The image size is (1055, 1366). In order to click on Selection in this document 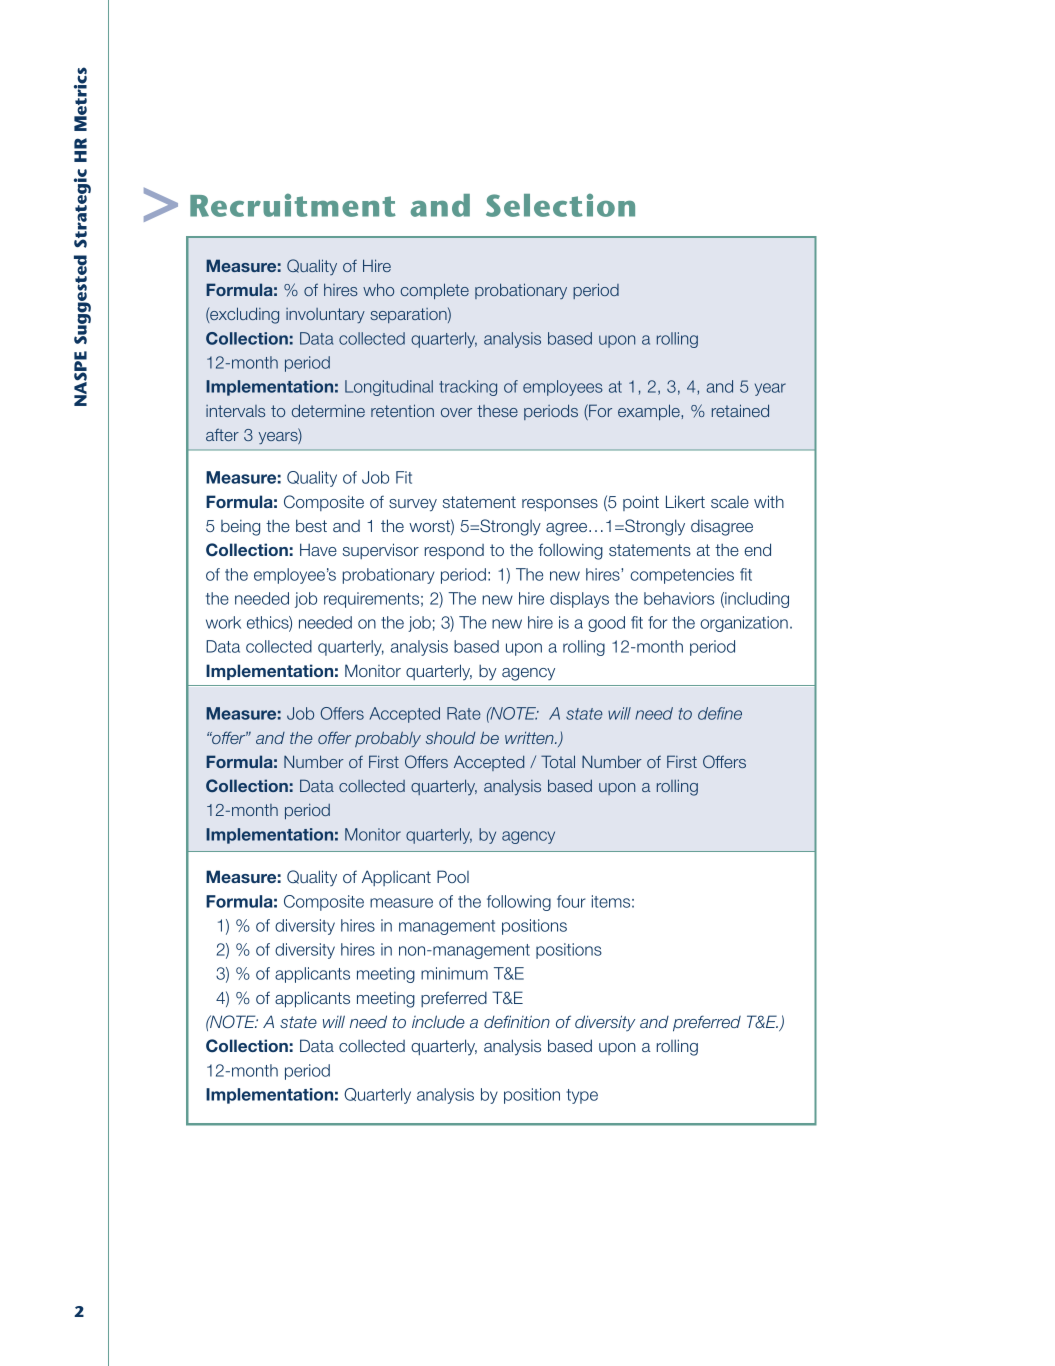, I will do `click(560, 205)`.
